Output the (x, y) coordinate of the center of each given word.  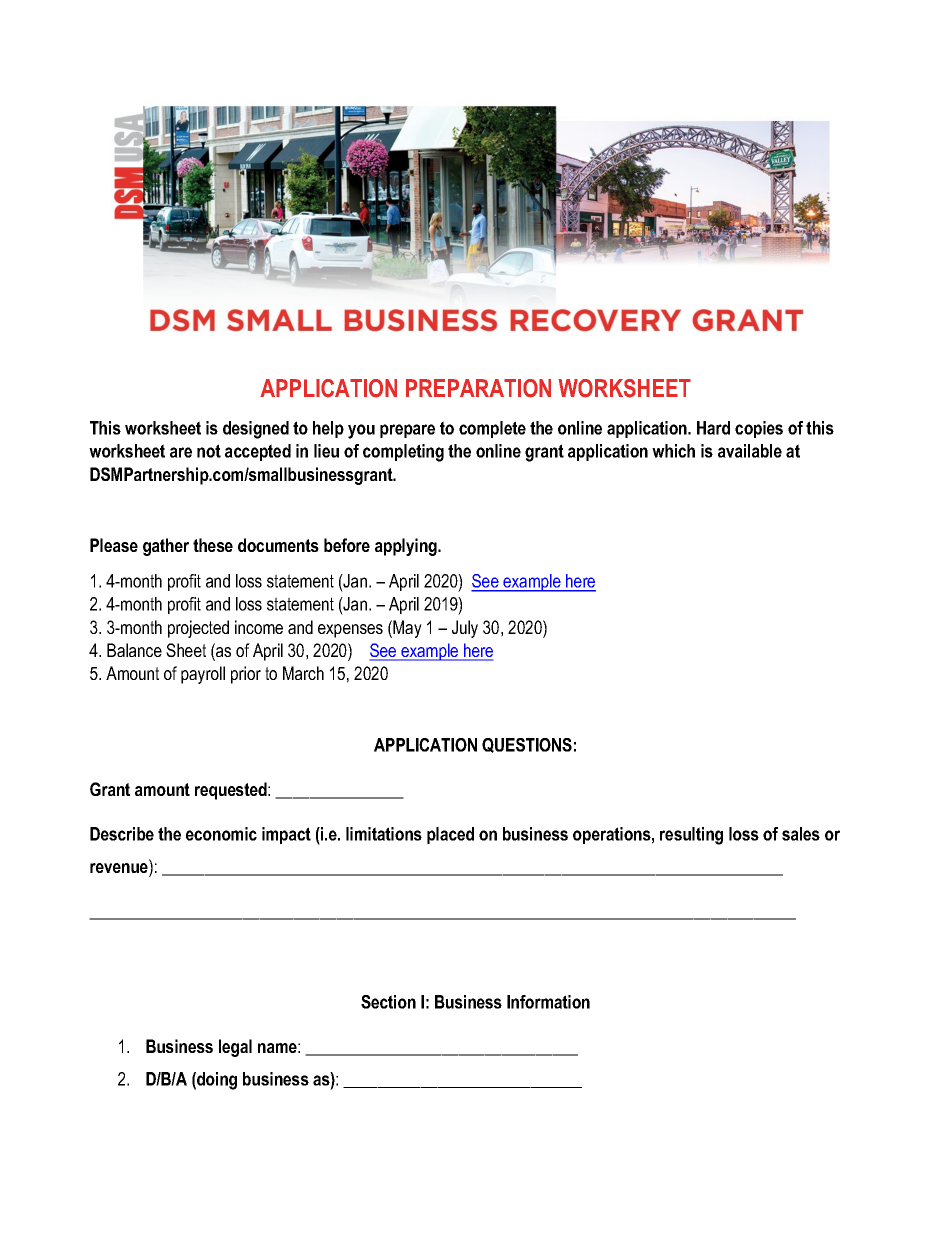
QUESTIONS (527, 745)
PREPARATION (478, 388)
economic (221, 834)
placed (450, 835)
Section (388, 1002)
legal (235, 1048)
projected (198, 629)
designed (256, 430)
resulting (691, 836)
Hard (713, 428)
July (465, 629)
